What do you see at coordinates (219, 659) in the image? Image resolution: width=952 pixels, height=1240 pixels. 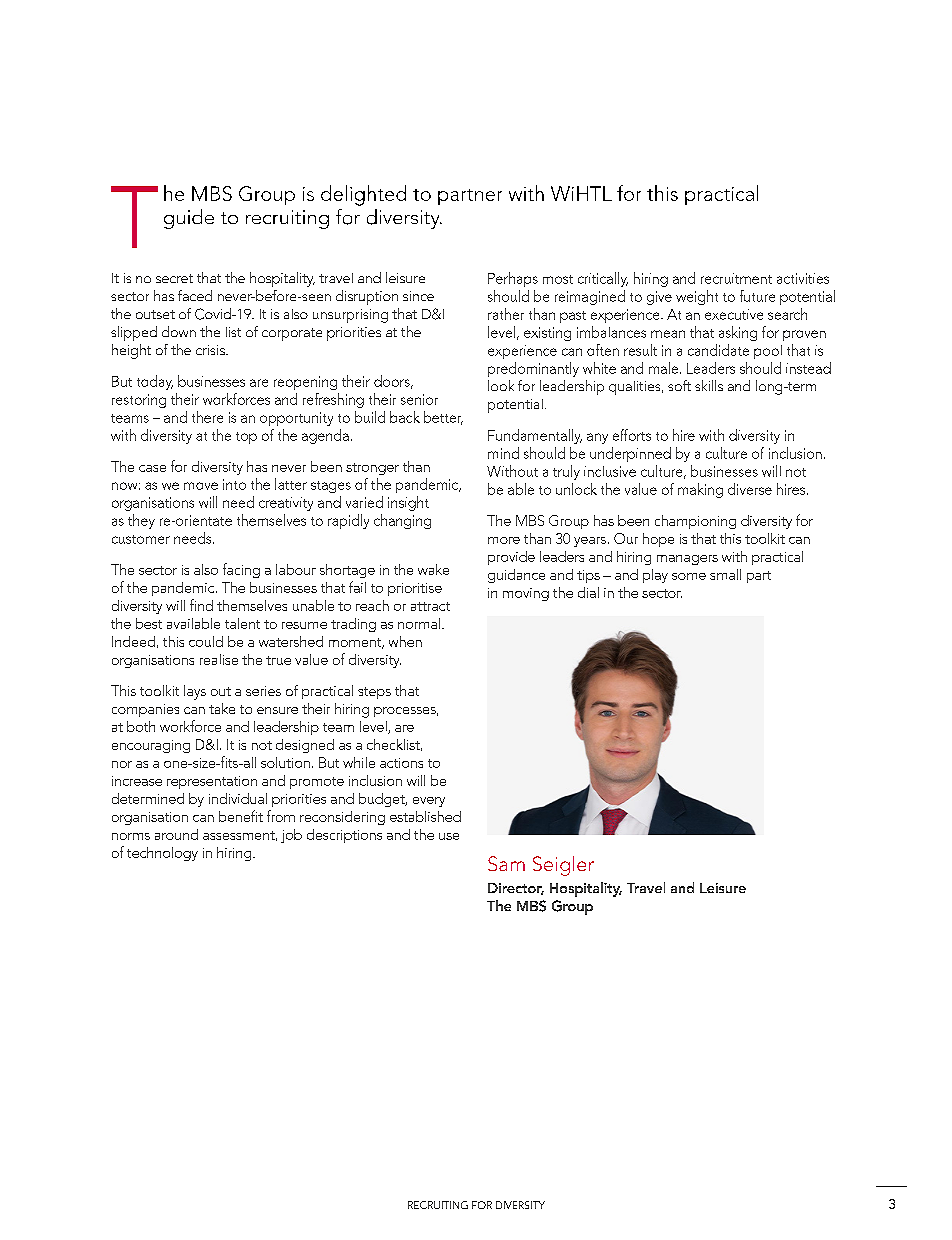 I see `realise` at bounding box center [219, 659].
